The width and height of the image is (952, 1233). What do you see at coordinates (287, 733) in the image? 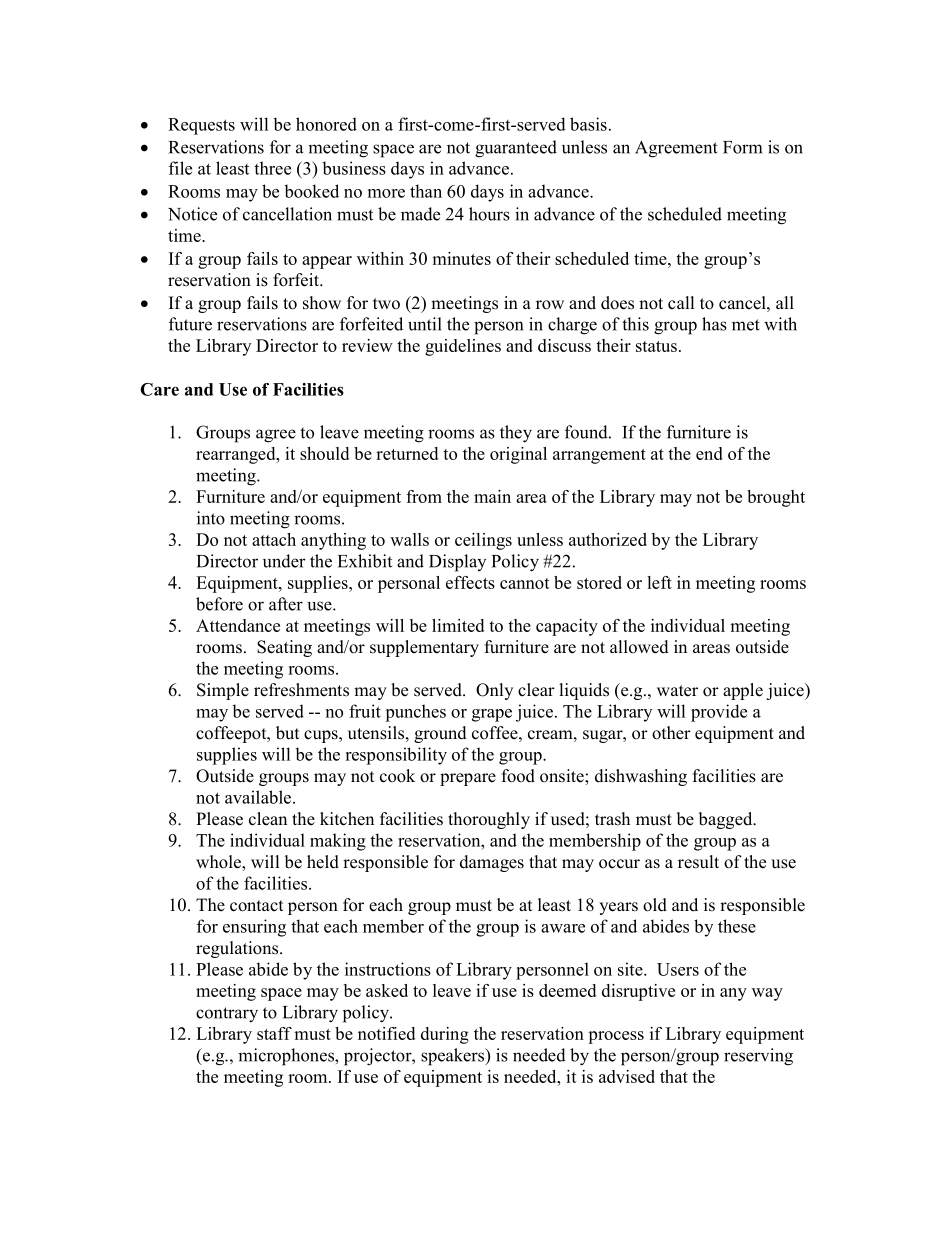
I see `but` at bounding box center [287, 733].
